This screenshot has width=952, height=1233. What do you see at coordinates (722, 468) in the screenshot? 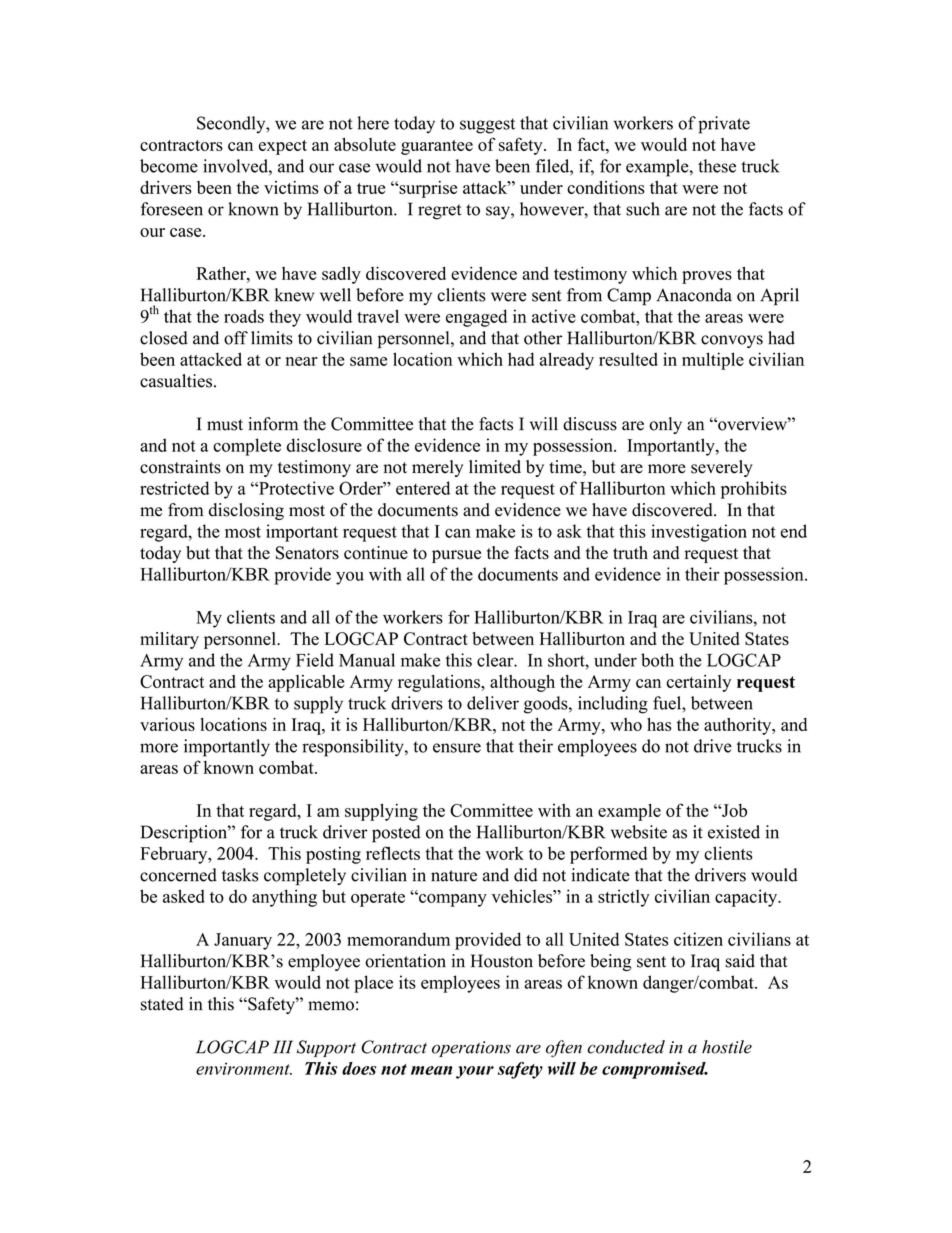
I see `severely` at bounding box center [722, 468].
